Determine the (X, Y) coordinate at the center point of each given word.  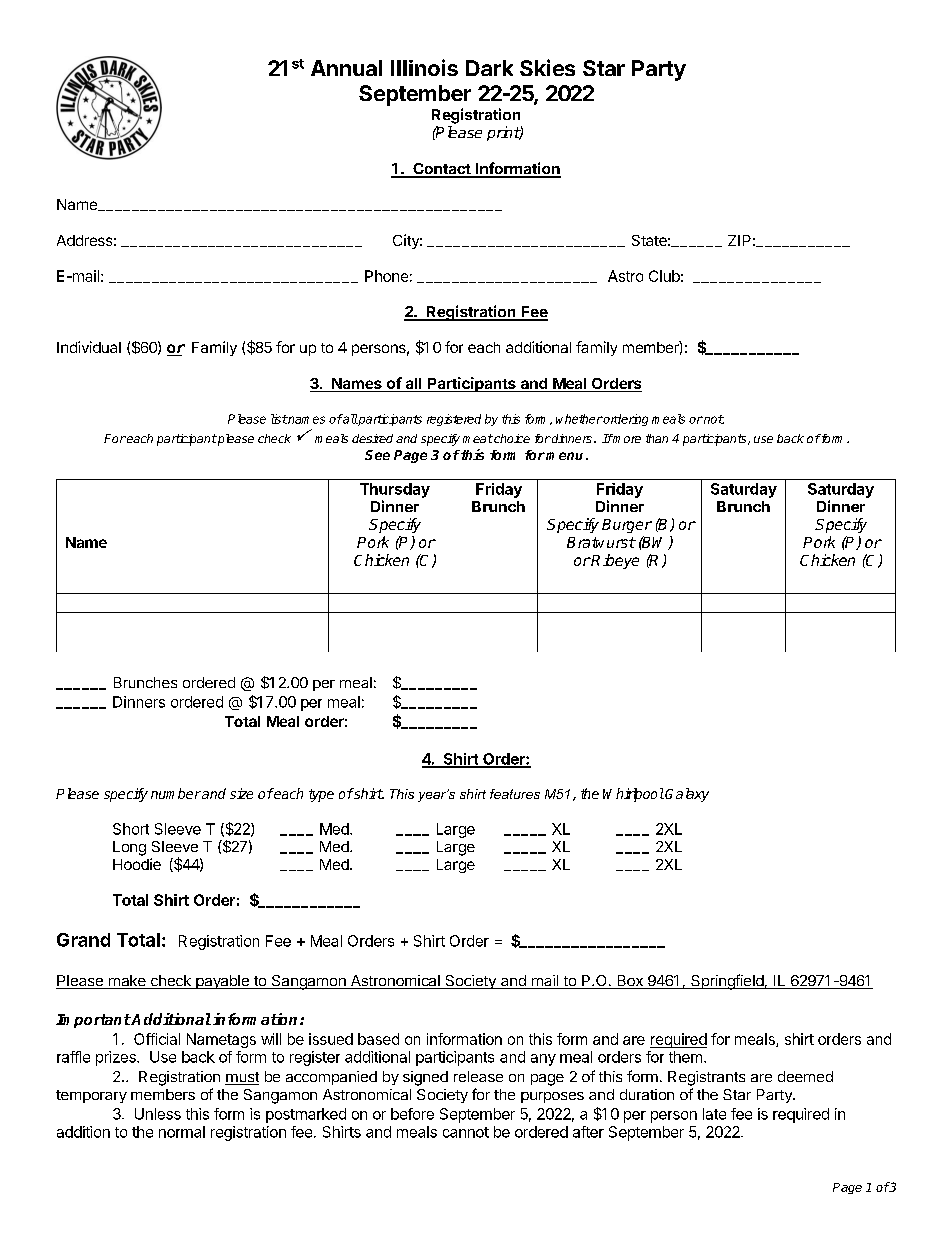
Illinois (424, 67)
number (176, 793)
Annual (346, 68)
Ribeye (614, 561)
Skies (547, 67)
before (412, 1114)
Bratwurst (601, 542)
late (714, 1114)
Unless (158, 1114)
